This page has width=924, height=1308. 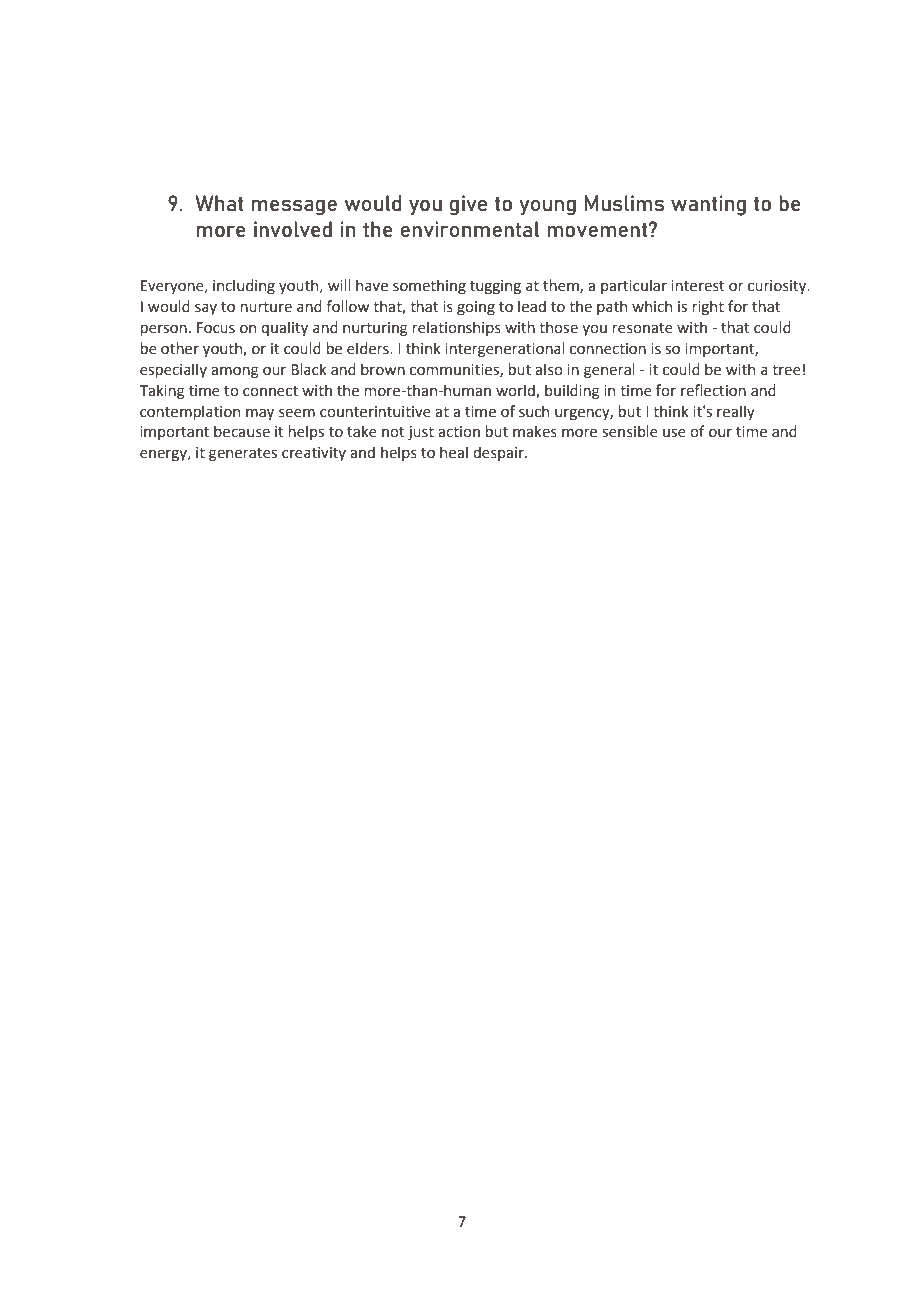 I want to click on heal, so click(x=454, y=452).
